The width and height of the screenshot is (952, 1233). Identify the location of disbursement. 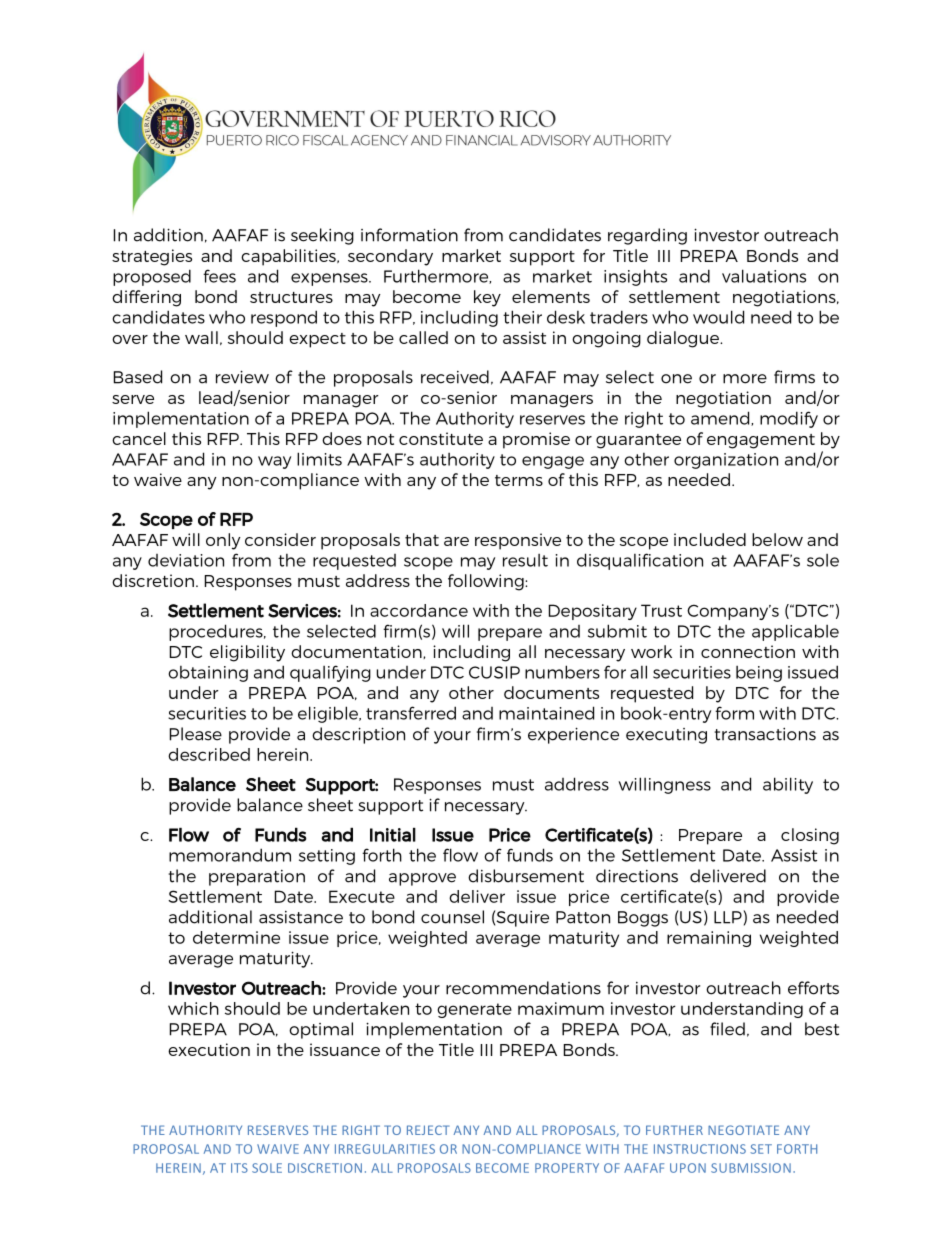
(526, 876).
